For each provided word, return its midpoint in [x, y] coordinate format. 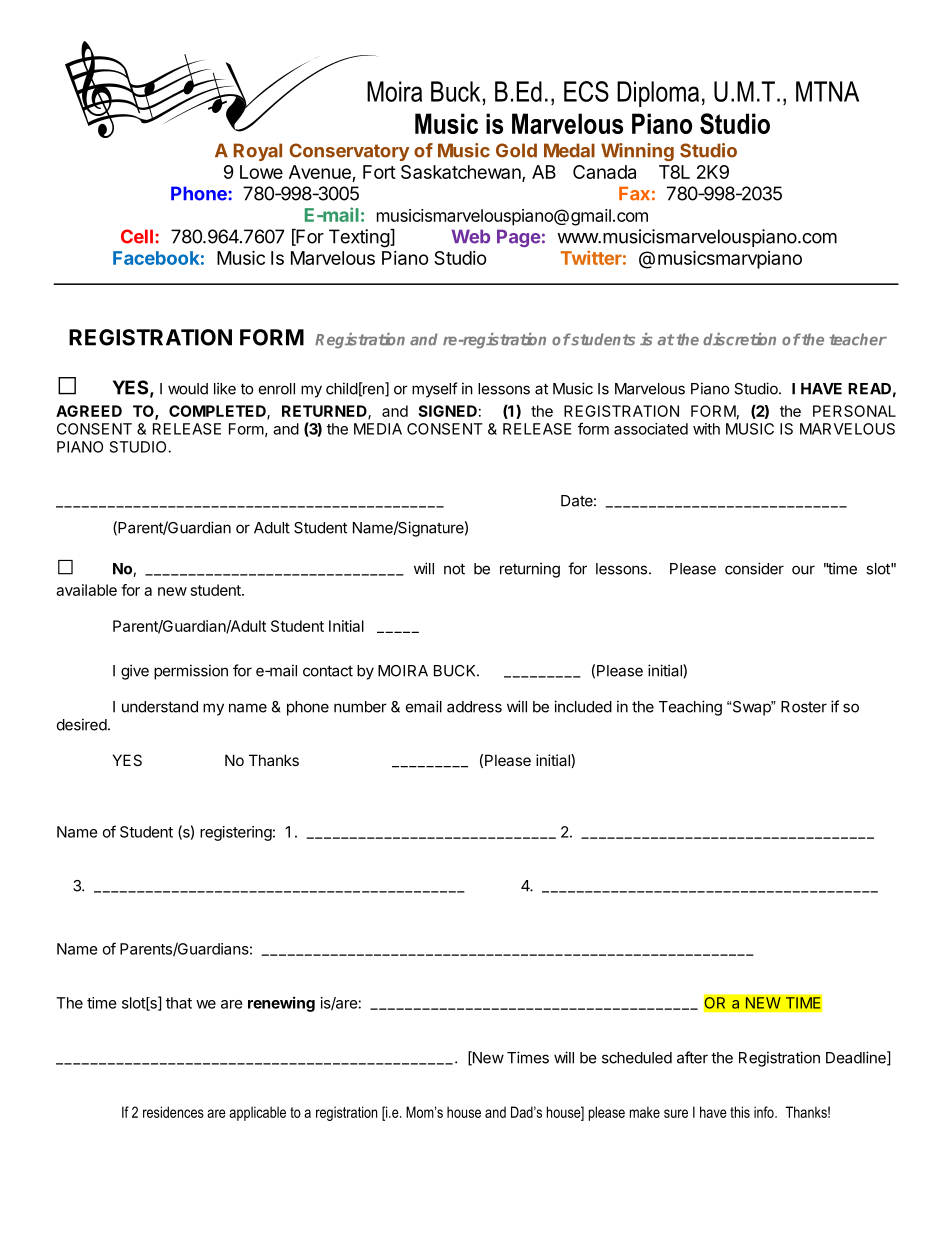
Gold [516, 150]
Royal [258, 152]
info [765, 1112]
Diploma [658, 94]
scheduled [637, 1058]
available [86, 590]
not [454, 569]
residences [173, 1112]
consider [754, 568]
